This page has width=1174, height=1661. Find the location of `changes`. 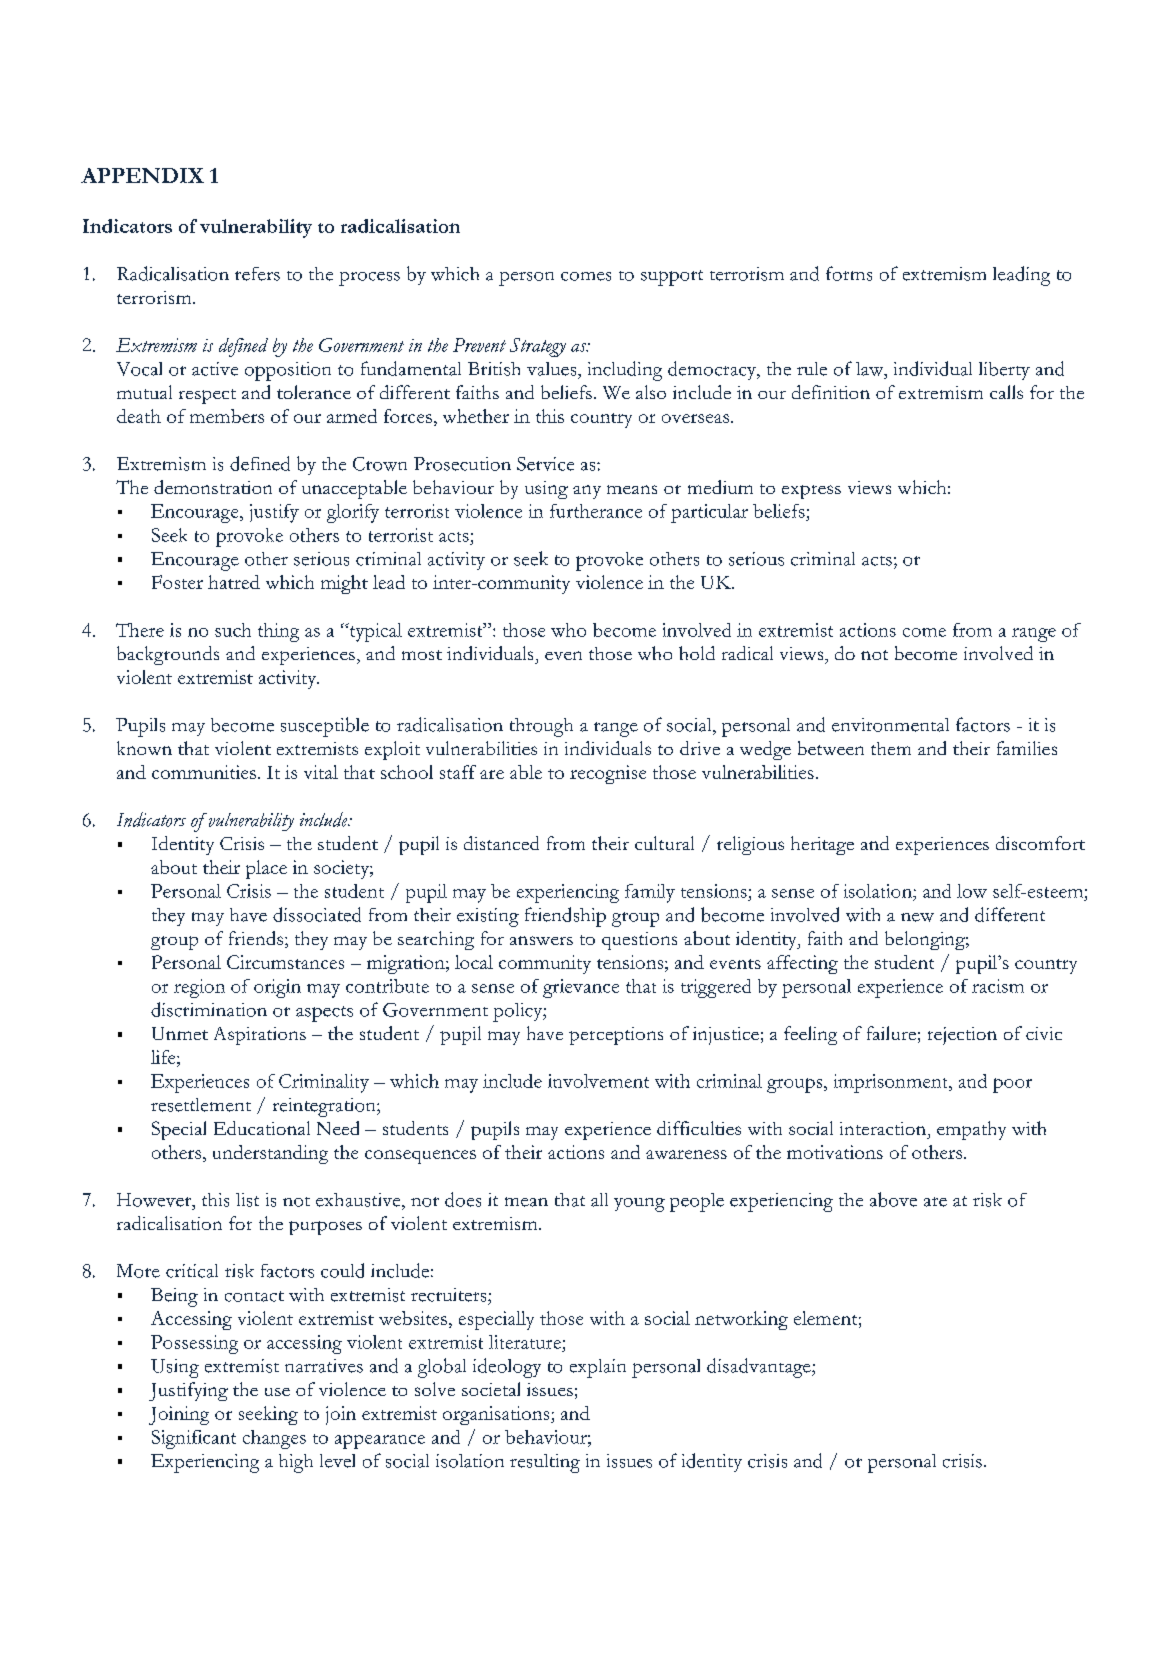

changes is located at coordinates (274, 1439).
